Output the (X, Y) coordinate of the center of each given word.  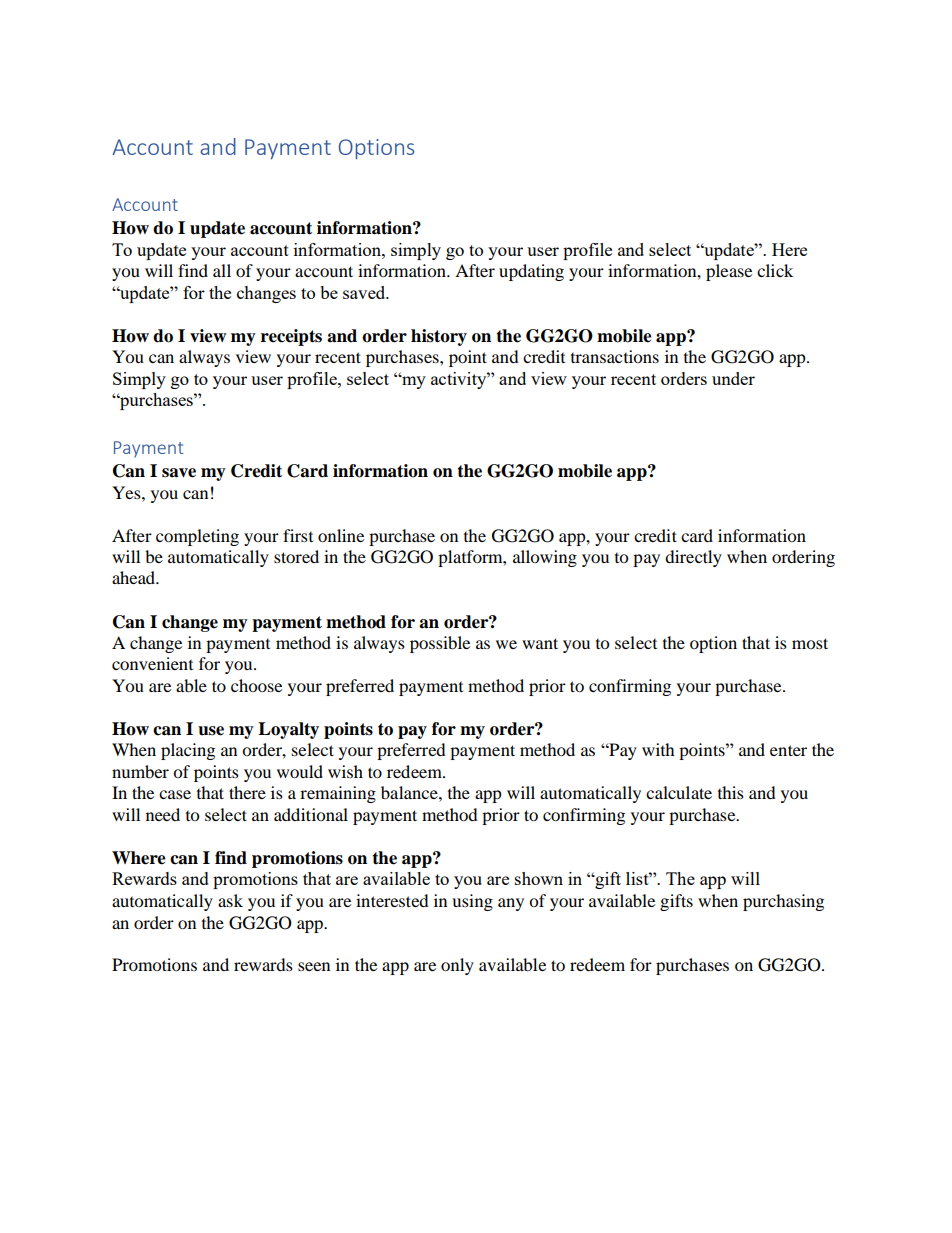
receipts (291, 337)
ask (230, 900)
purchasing (783, 902)
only (457, 966)
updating (531, 272)
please (729, 272)
